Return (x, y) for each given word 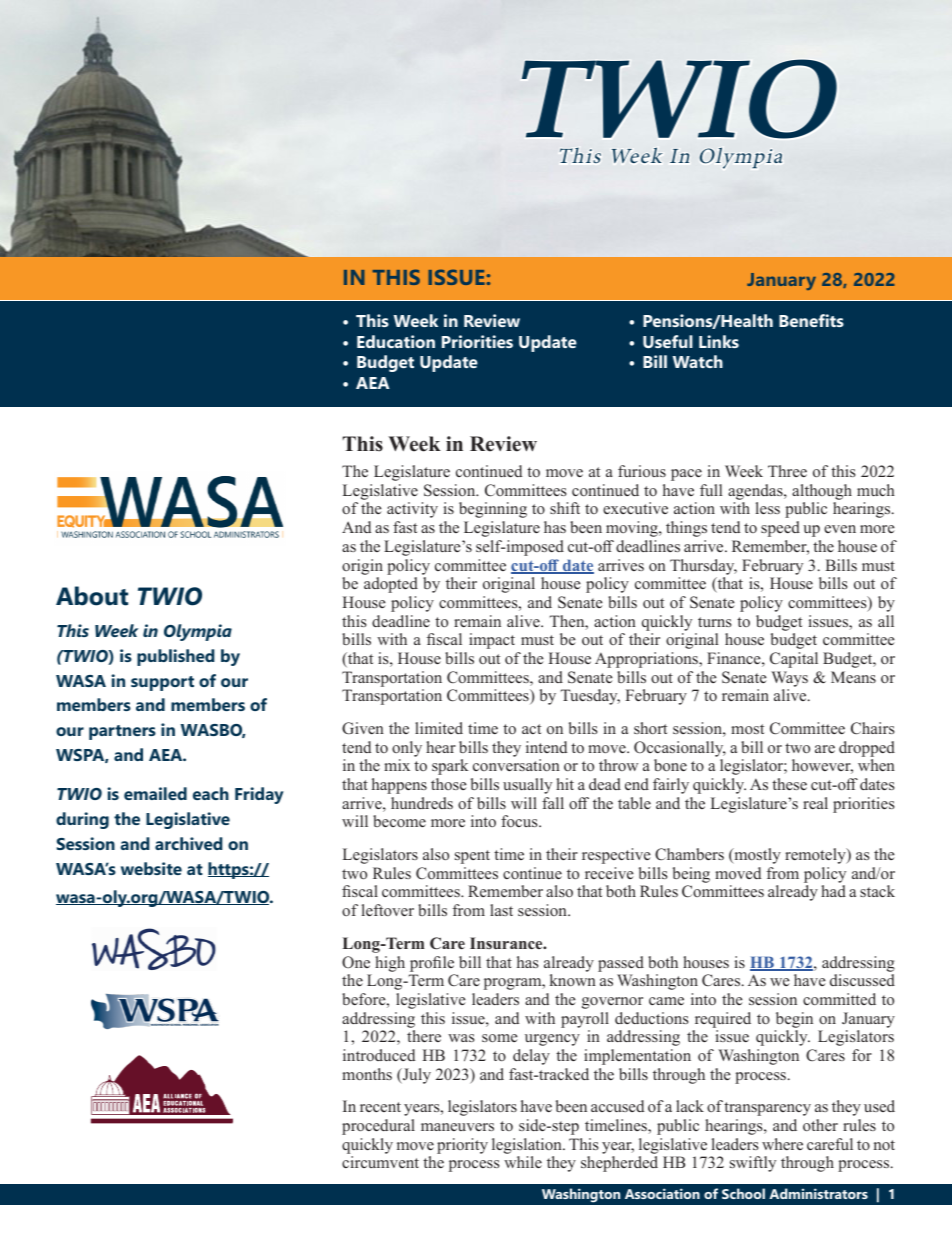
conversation (516, 765)
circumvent (380, 1162)
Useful (668, 341)
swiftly (753, 1164)
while (523, 1162)
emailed (155, 793)
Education (396, 341)
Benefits (811, 320)
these (789, 784)
